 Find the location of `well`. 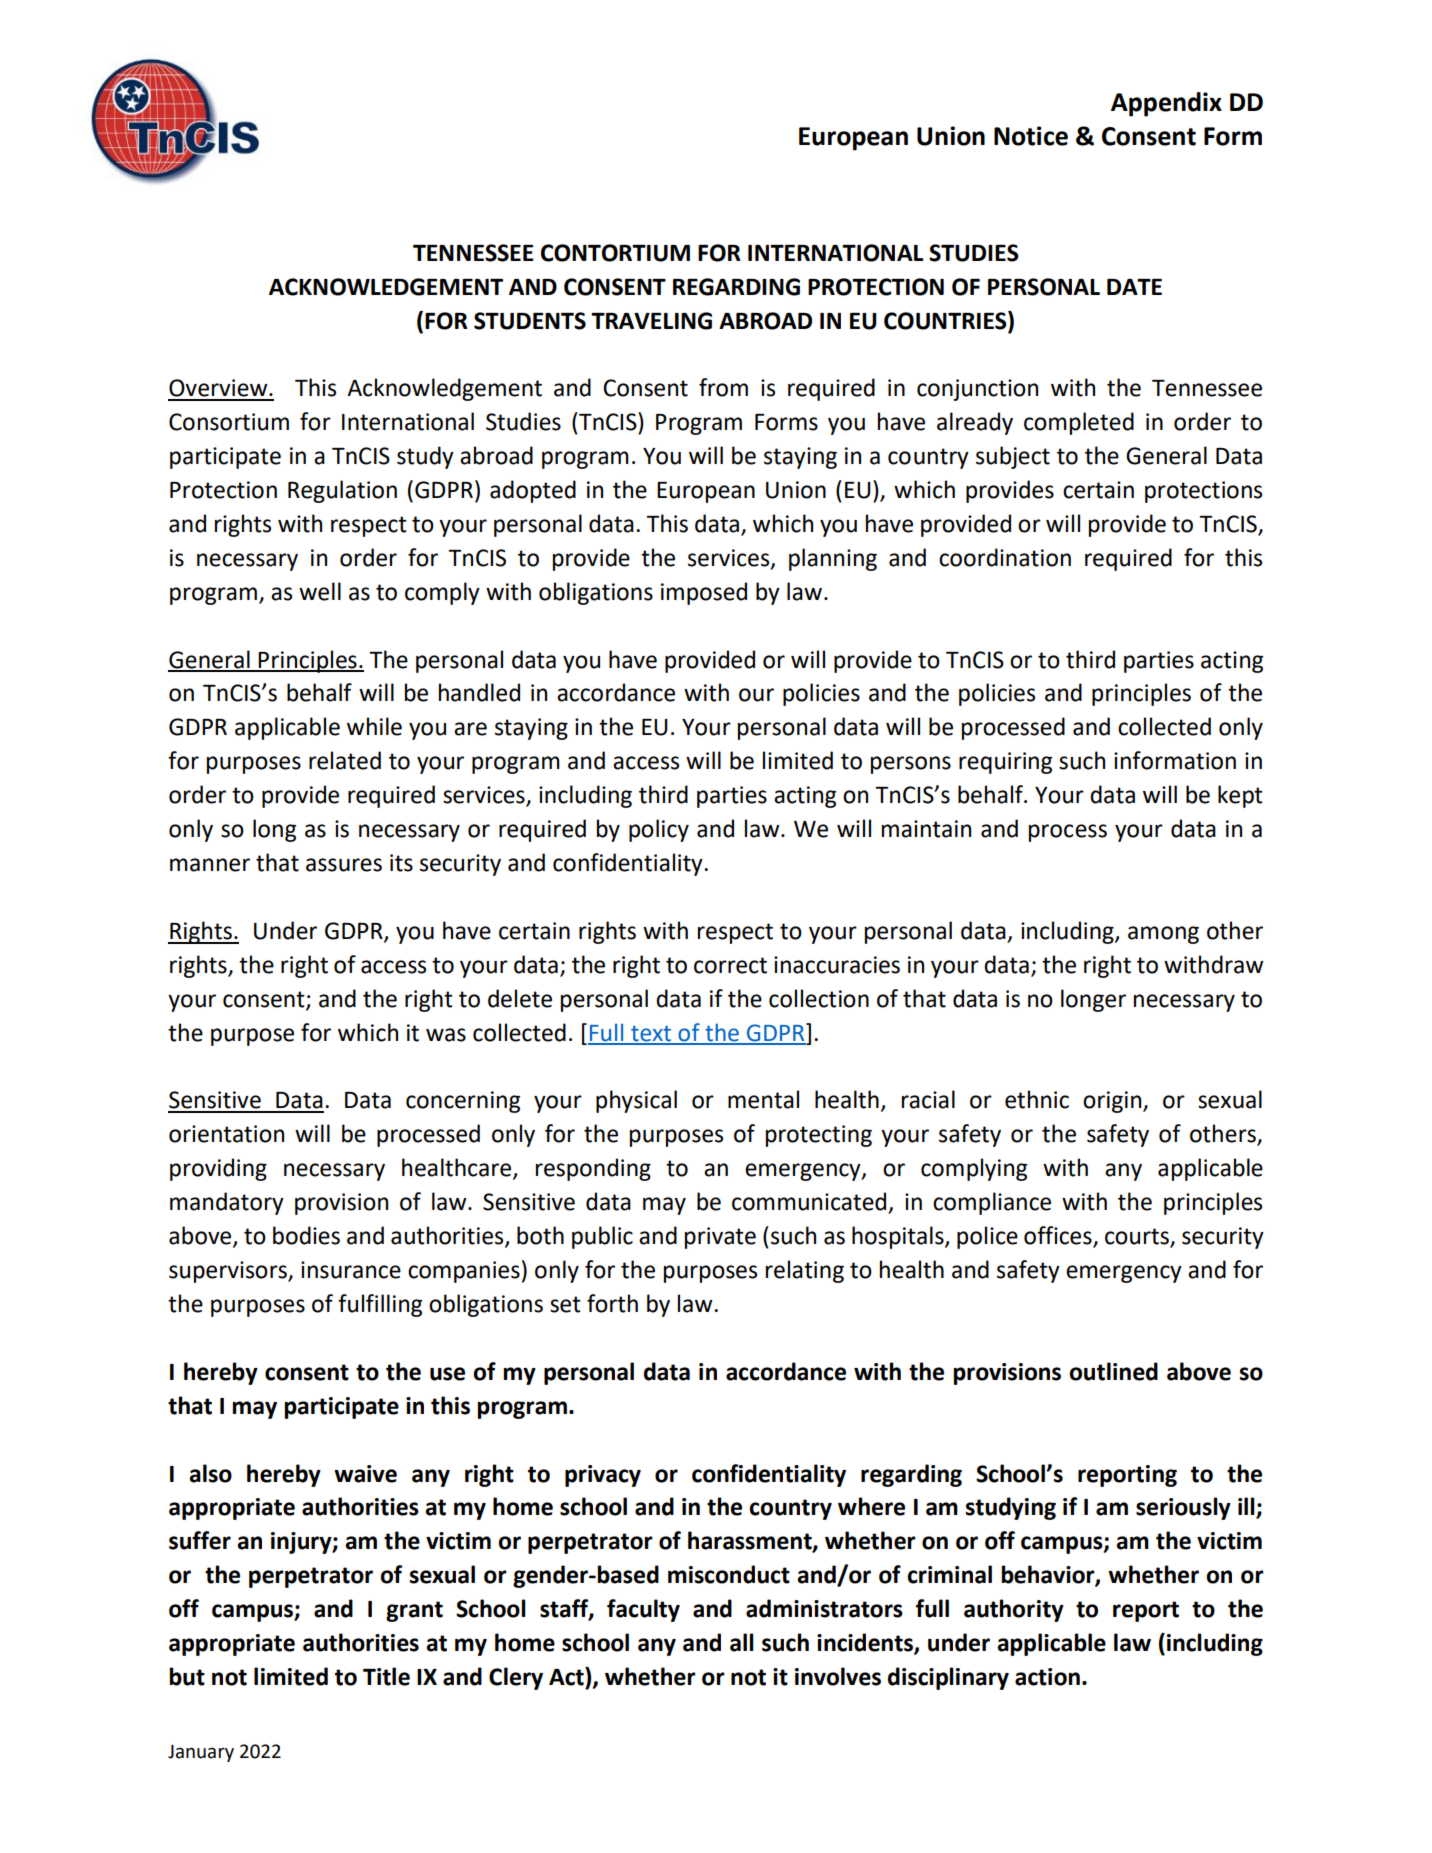

well is located at coordinates (320, 591).
